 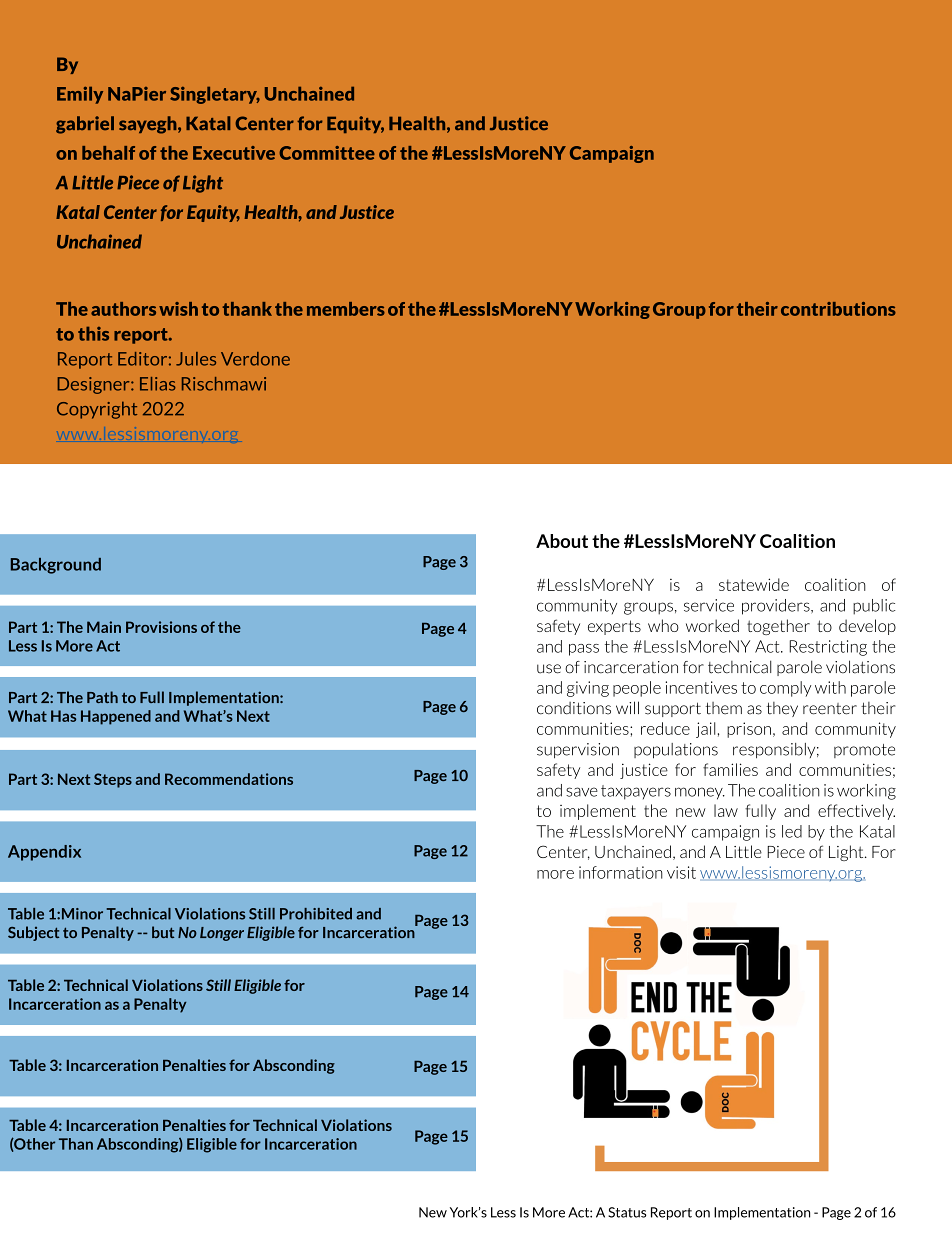 What do you see at coordinates (778, 627) in the document?
I see `together` at bounding box center [778, 627].
